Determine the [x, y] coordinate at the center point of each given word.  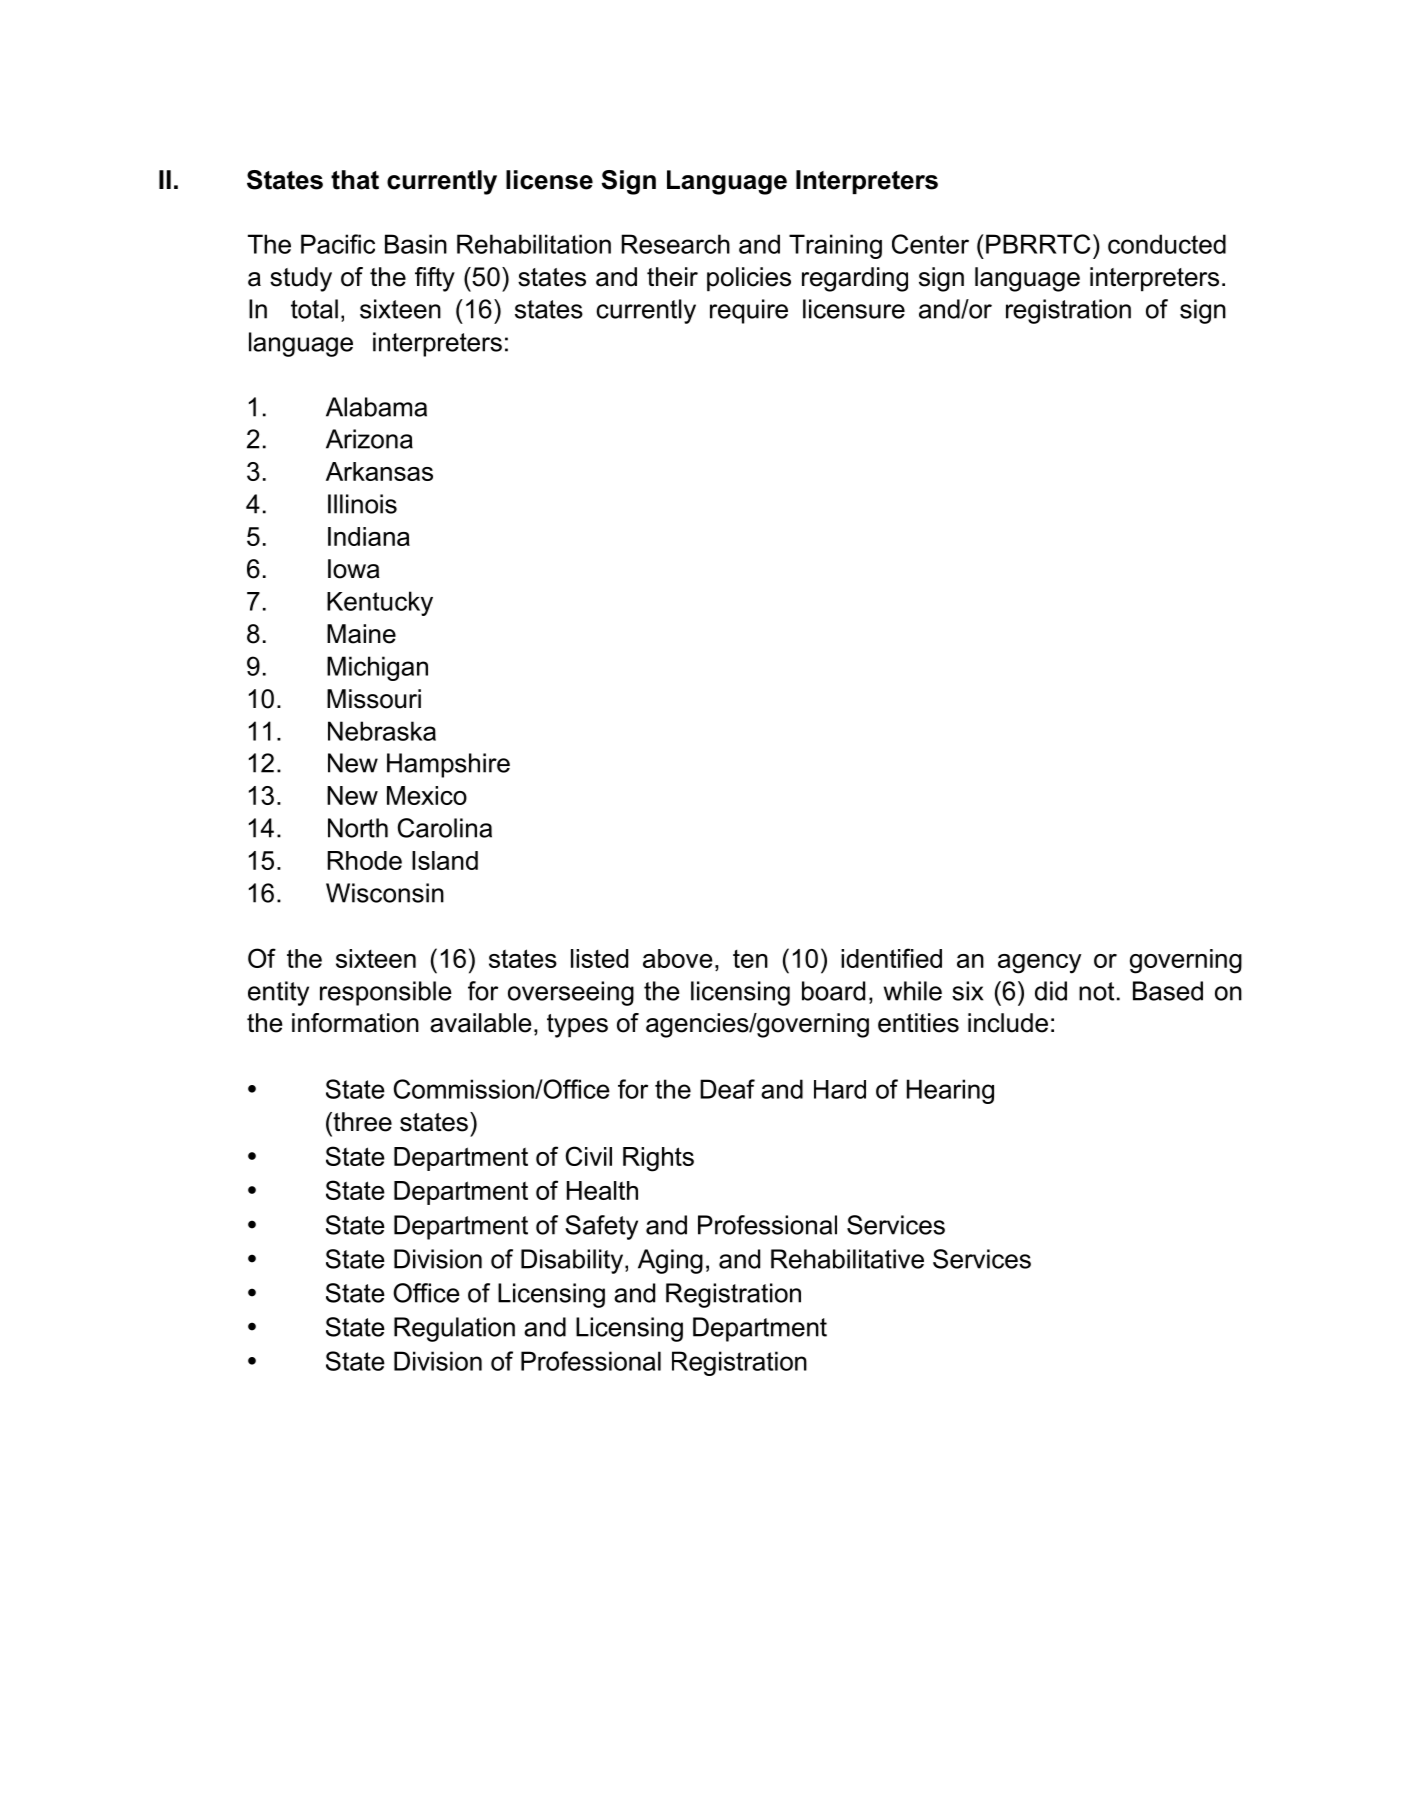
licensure [854, 309]
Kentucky [380, 603]
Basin [416, 244]
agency [1039, 964]
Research [676, 244]
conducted [1167, 244]
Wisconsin [385, 893]
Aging [670, 1261]
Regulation [454, 1329]
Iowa [354, 569]
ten [750, 959]
